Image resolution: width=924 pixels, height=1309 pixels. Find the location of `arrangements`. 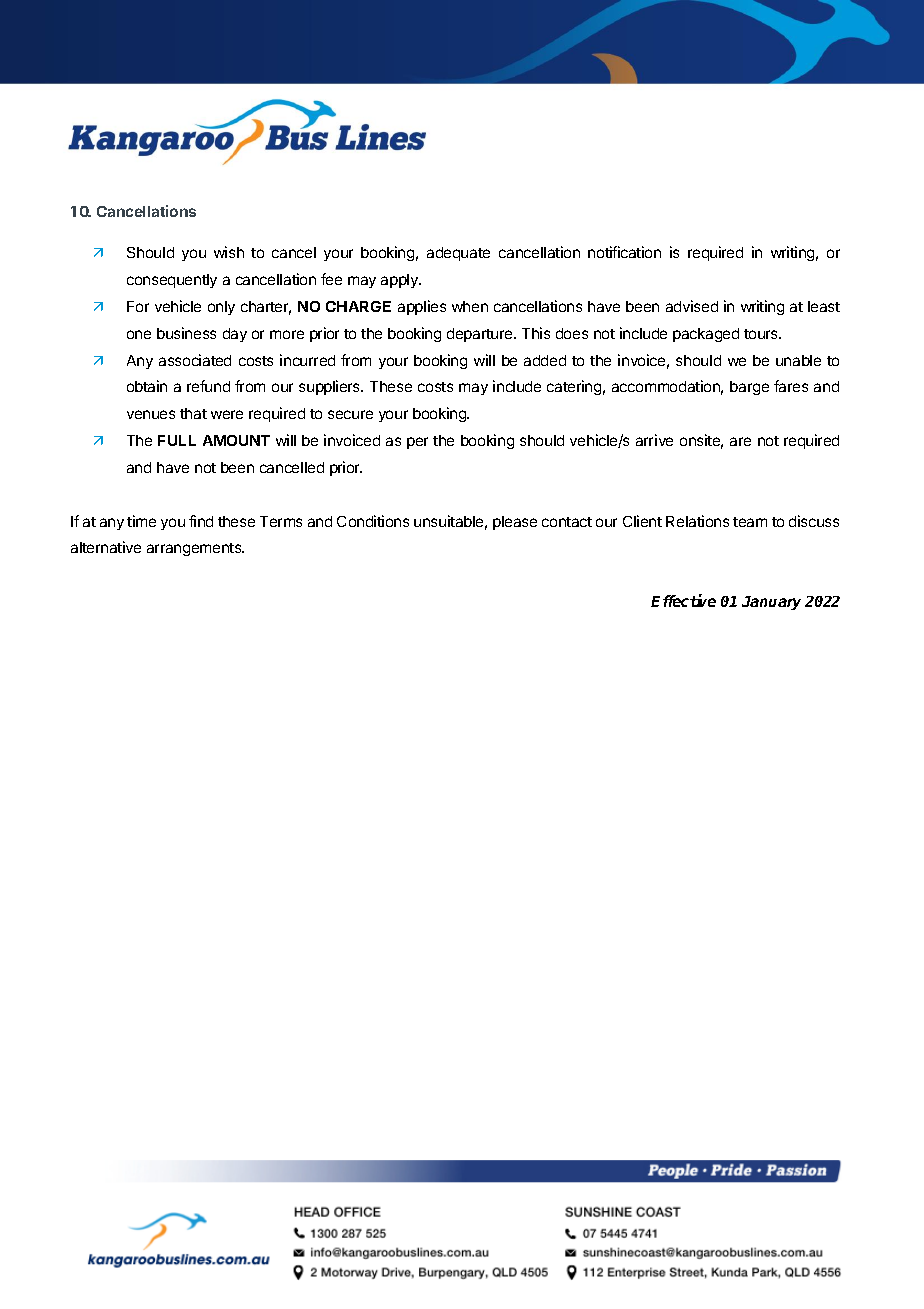

arrangements is located at coordinates (195, 549).
